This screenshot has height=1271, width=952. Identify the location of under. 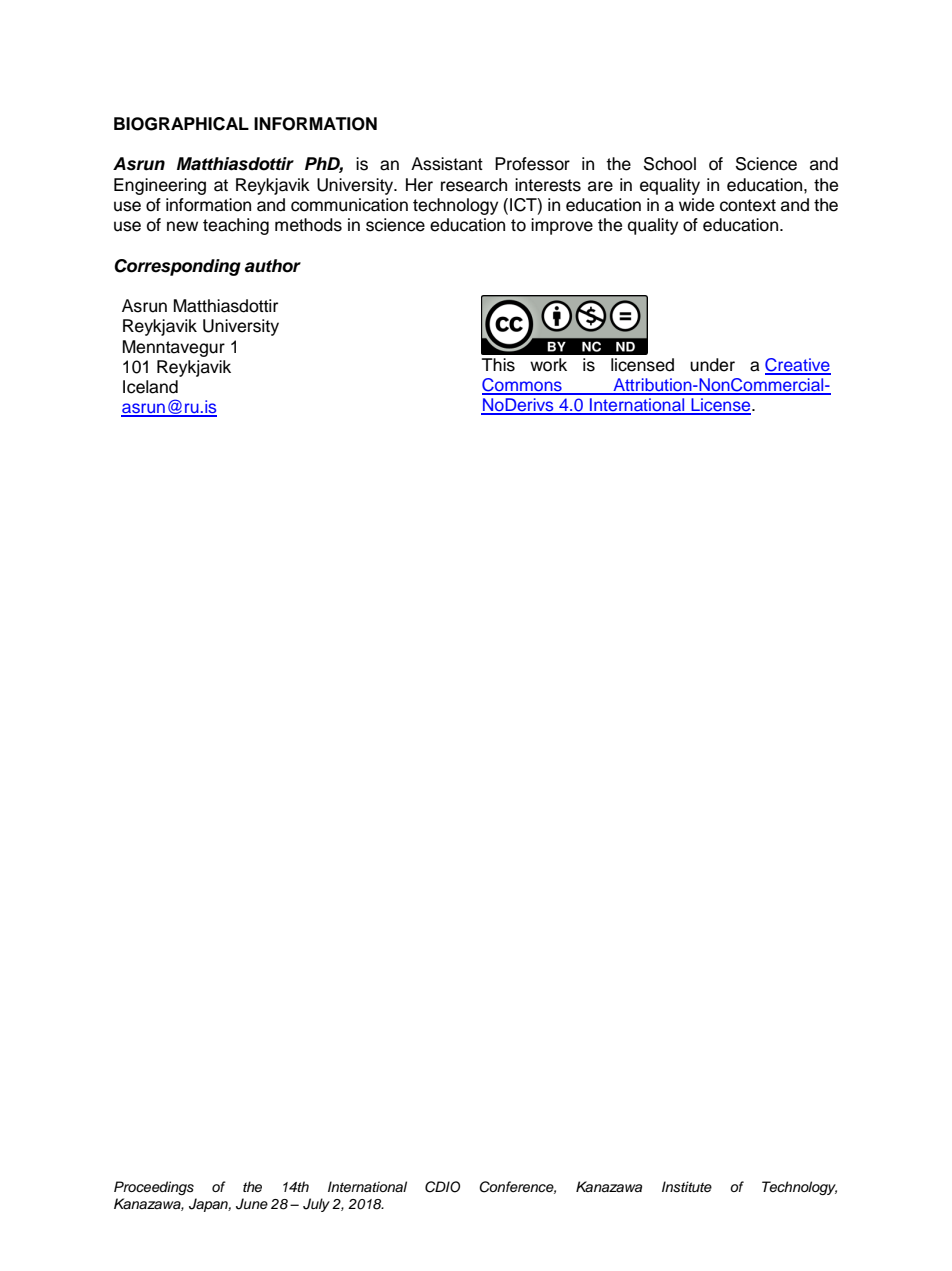
(712, 365).
